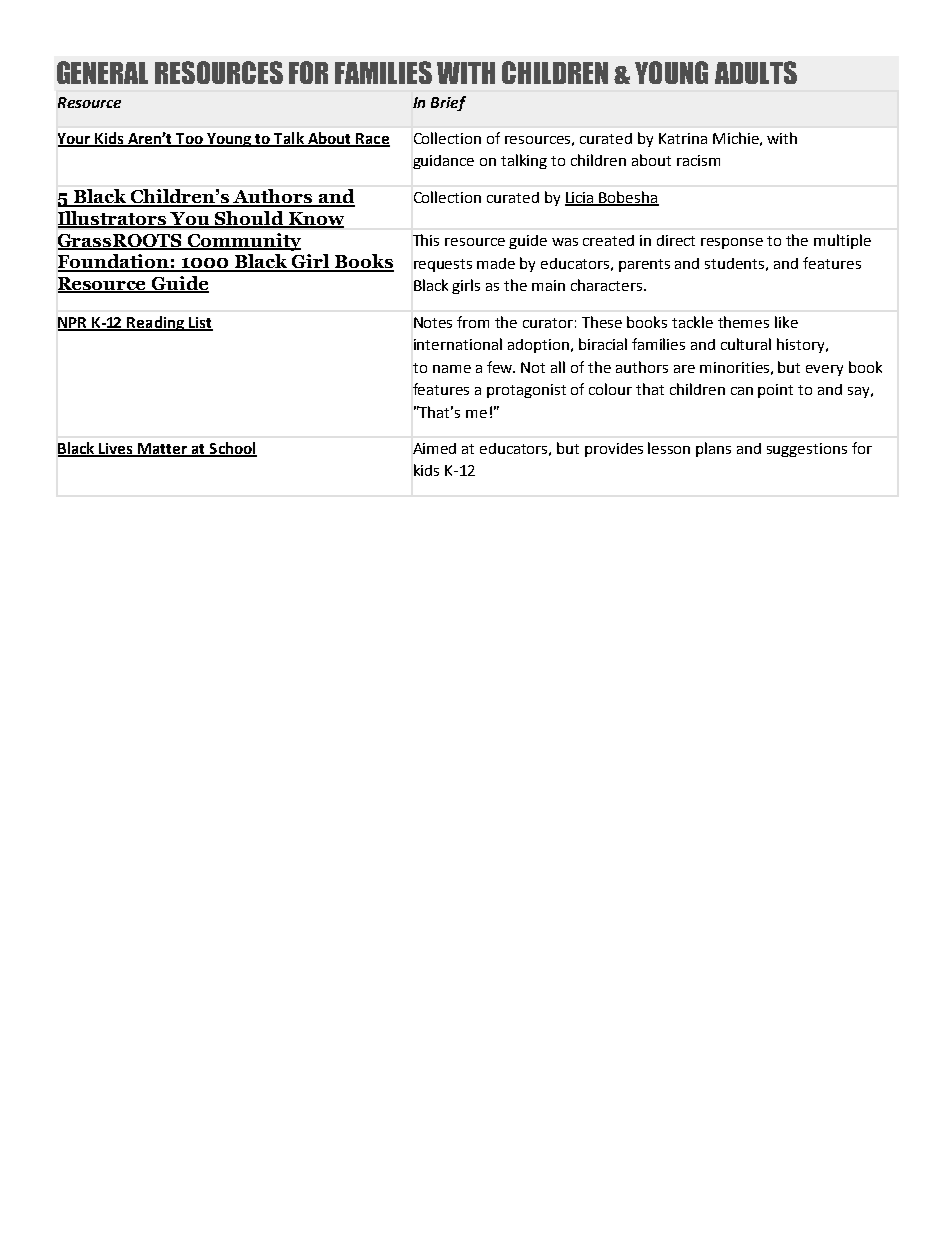 This screenshot has height=1233, width=952. Describe the element at coordinates (443, 162) in the screenshot. I see `guidance` at that location.
